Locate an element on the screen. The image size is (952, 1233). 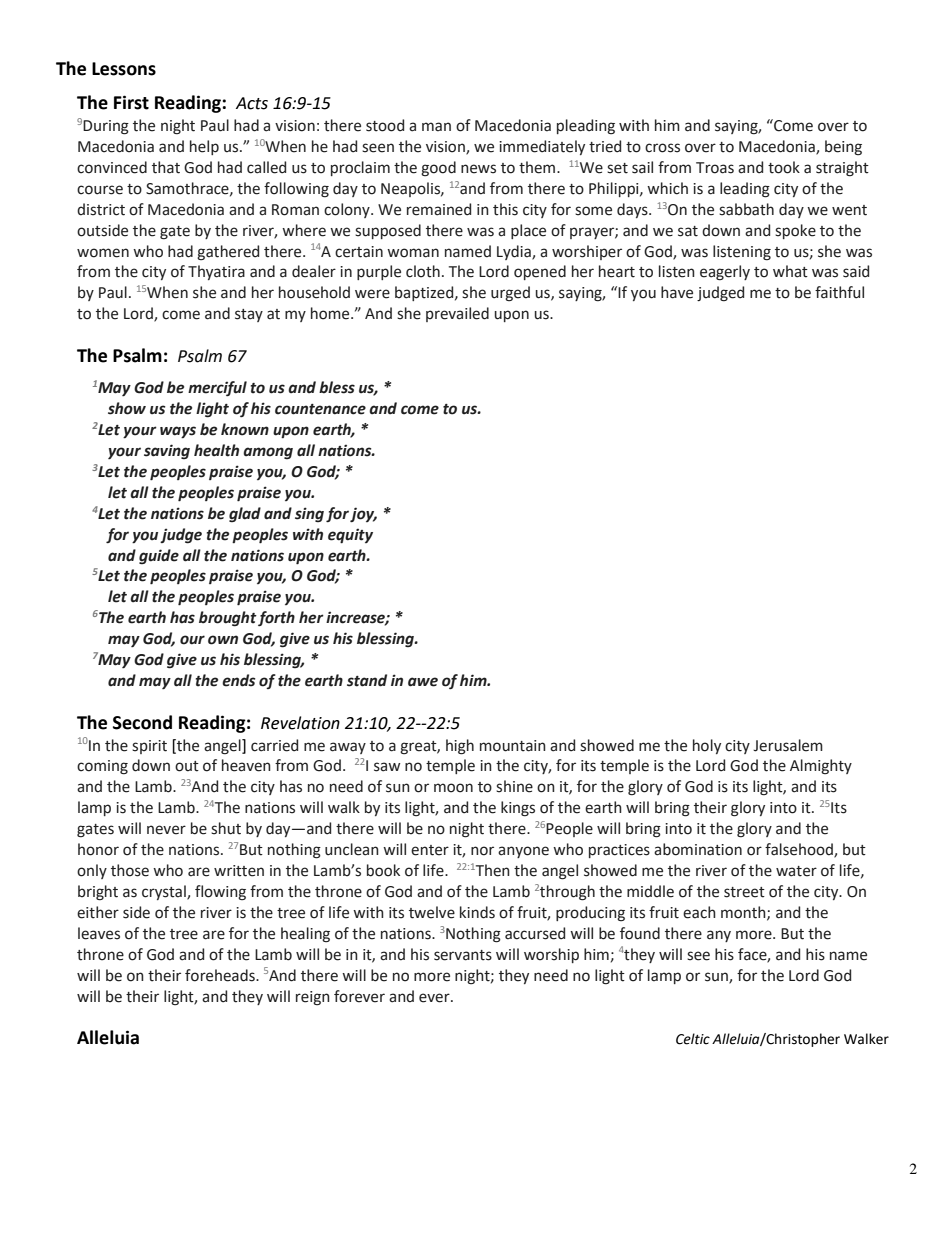
equity is located at coordinates (350, 536).
